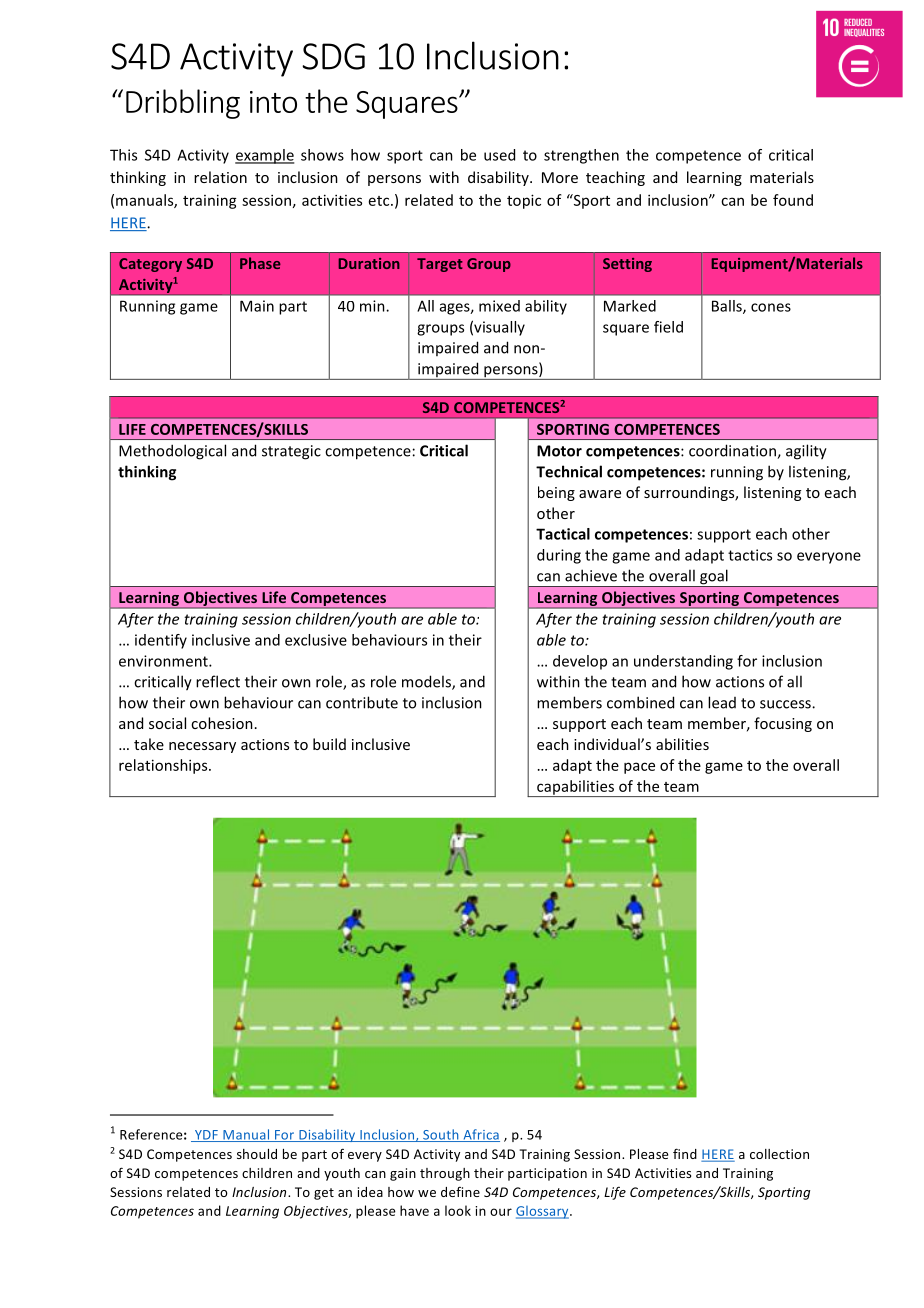  I want to click on found, so click(793, 200).
